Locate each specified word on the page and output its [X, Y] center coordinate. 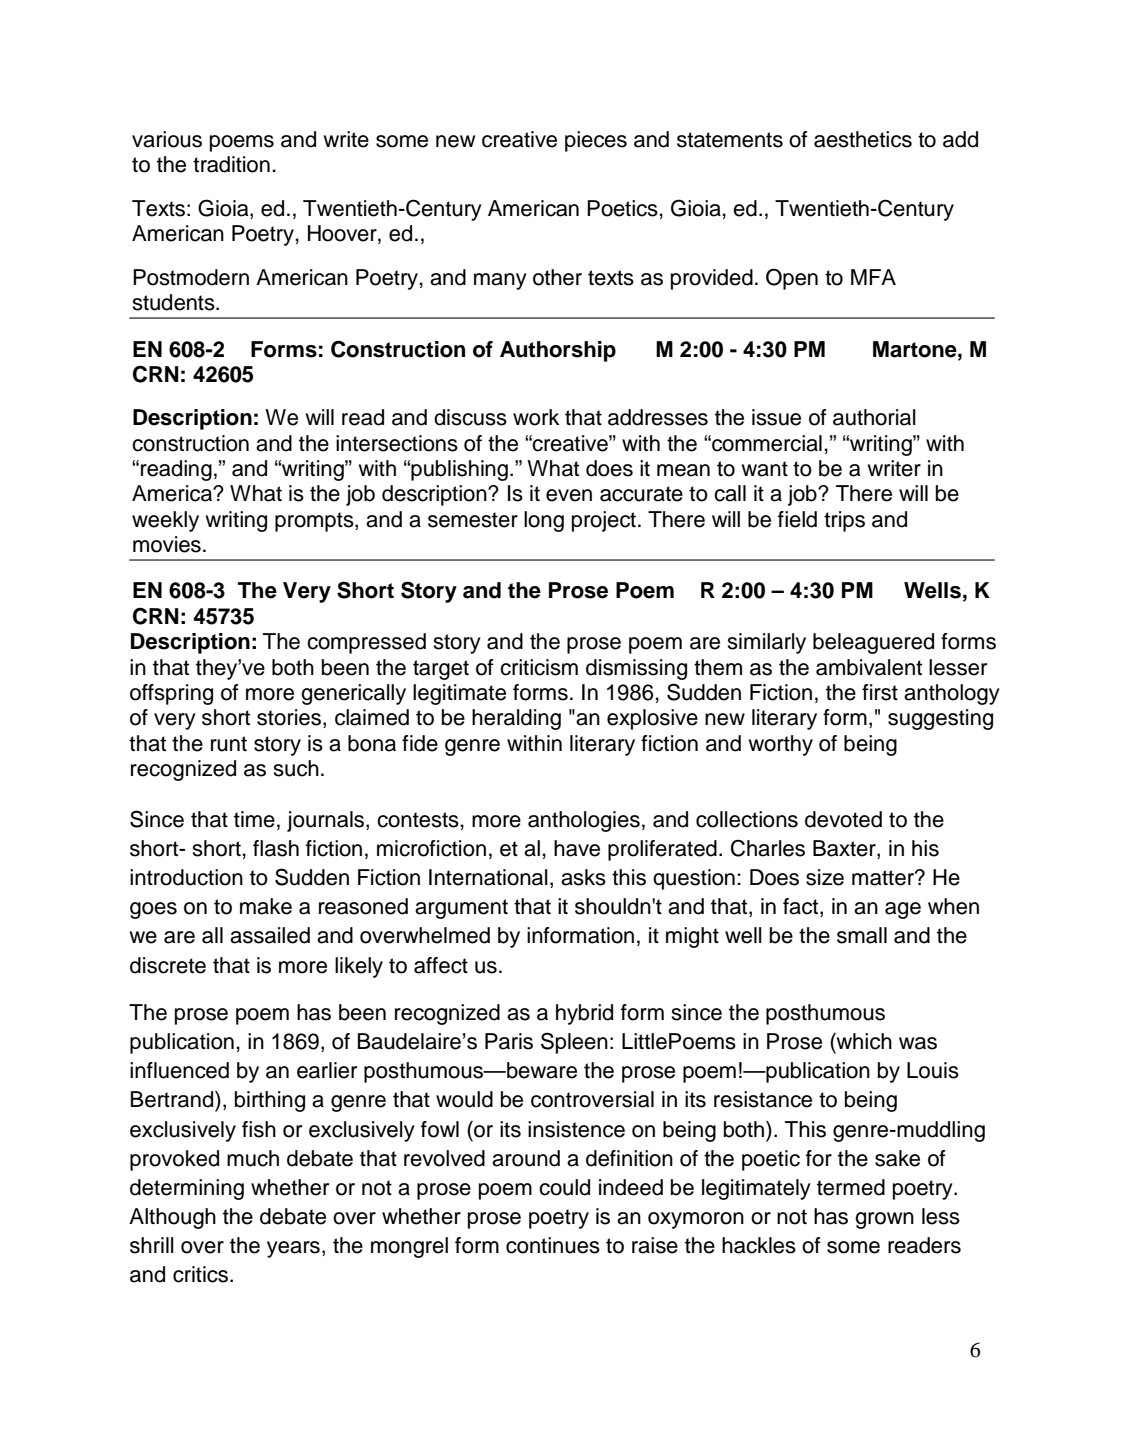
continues [553, 1245]
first [880, 692]
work [536, 417]
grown [884, 1220]
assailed [270, 935]
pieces [596, 141]
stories [290, 718]
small [862, 935]
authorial [874, 417]
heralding [516, 719]
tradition [231, 164]
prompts [315, 522]
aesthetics [863, 139]
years [293, 1249]
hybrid [584, 1014]
